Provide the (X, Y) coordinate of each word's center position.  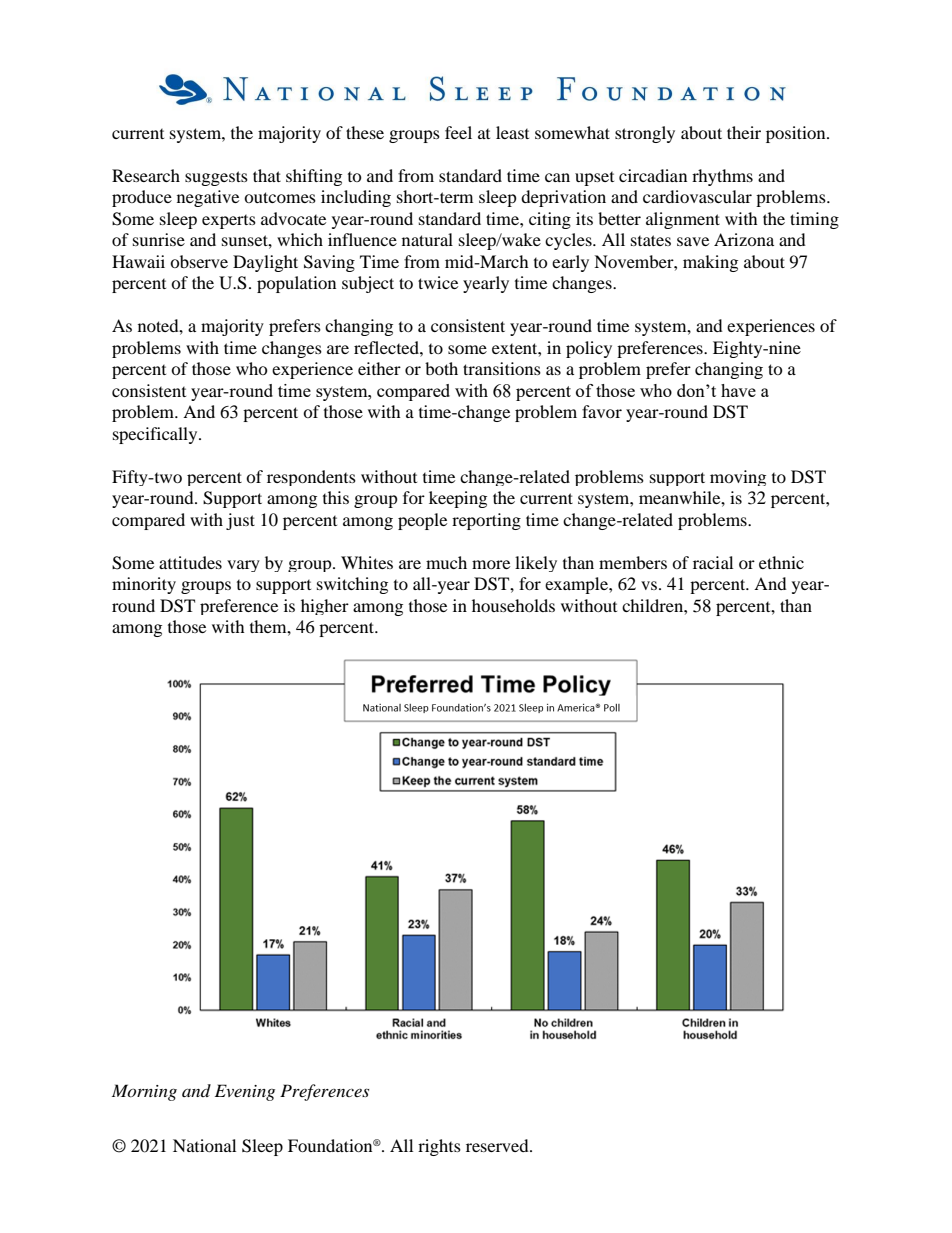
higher (325, 607)
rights (439, 1147)
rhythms (722, 177)
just (240, 521)
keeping (458, 499)
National (204, 1145)
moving (738, 478)
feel (458, 132)
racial (713, 562)
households (513, 605)
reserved (498, 1145)
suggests (216, 178)
